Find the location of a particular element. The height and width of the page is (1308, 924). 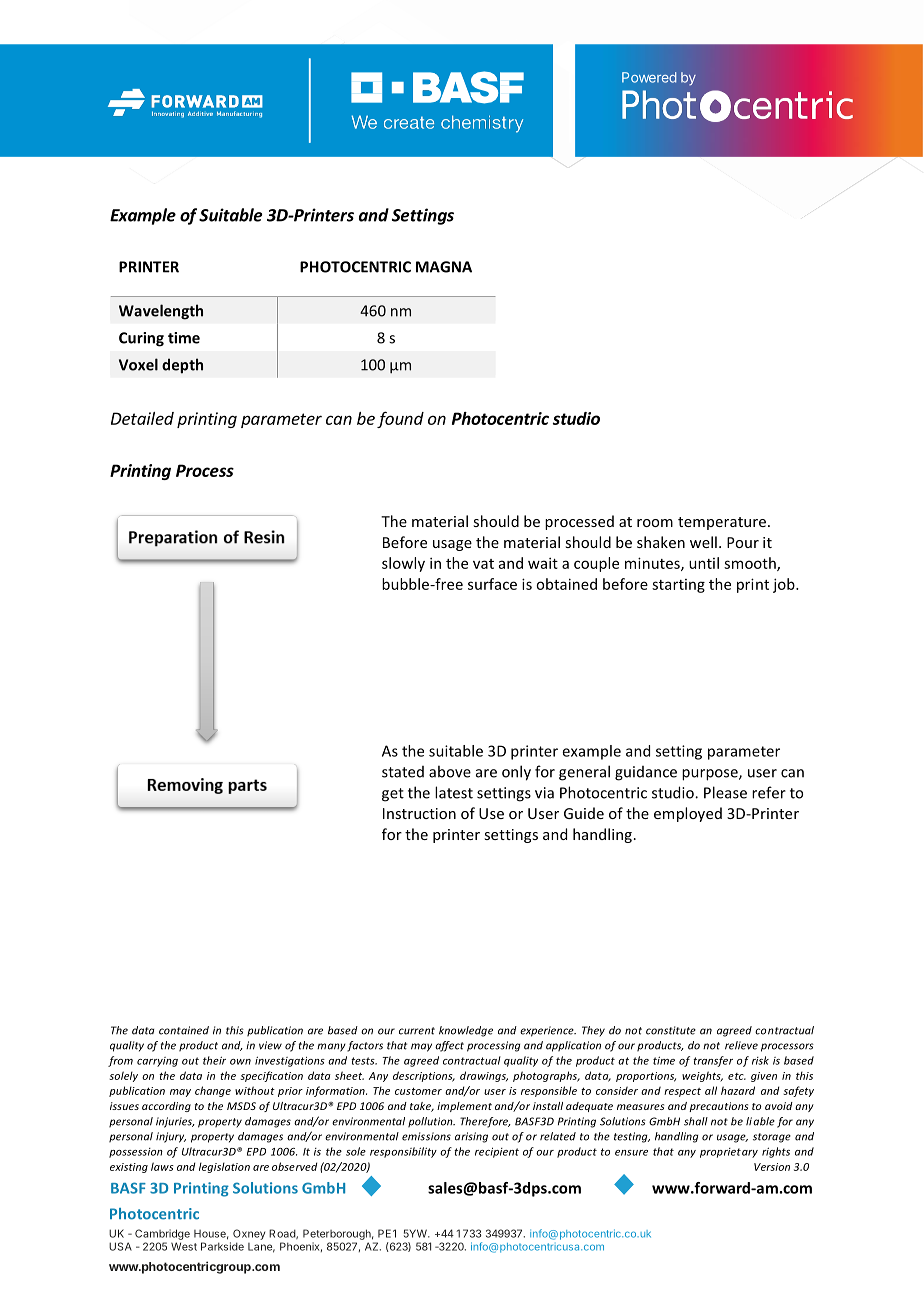

Detailed is located at coordinates (142, 418).
